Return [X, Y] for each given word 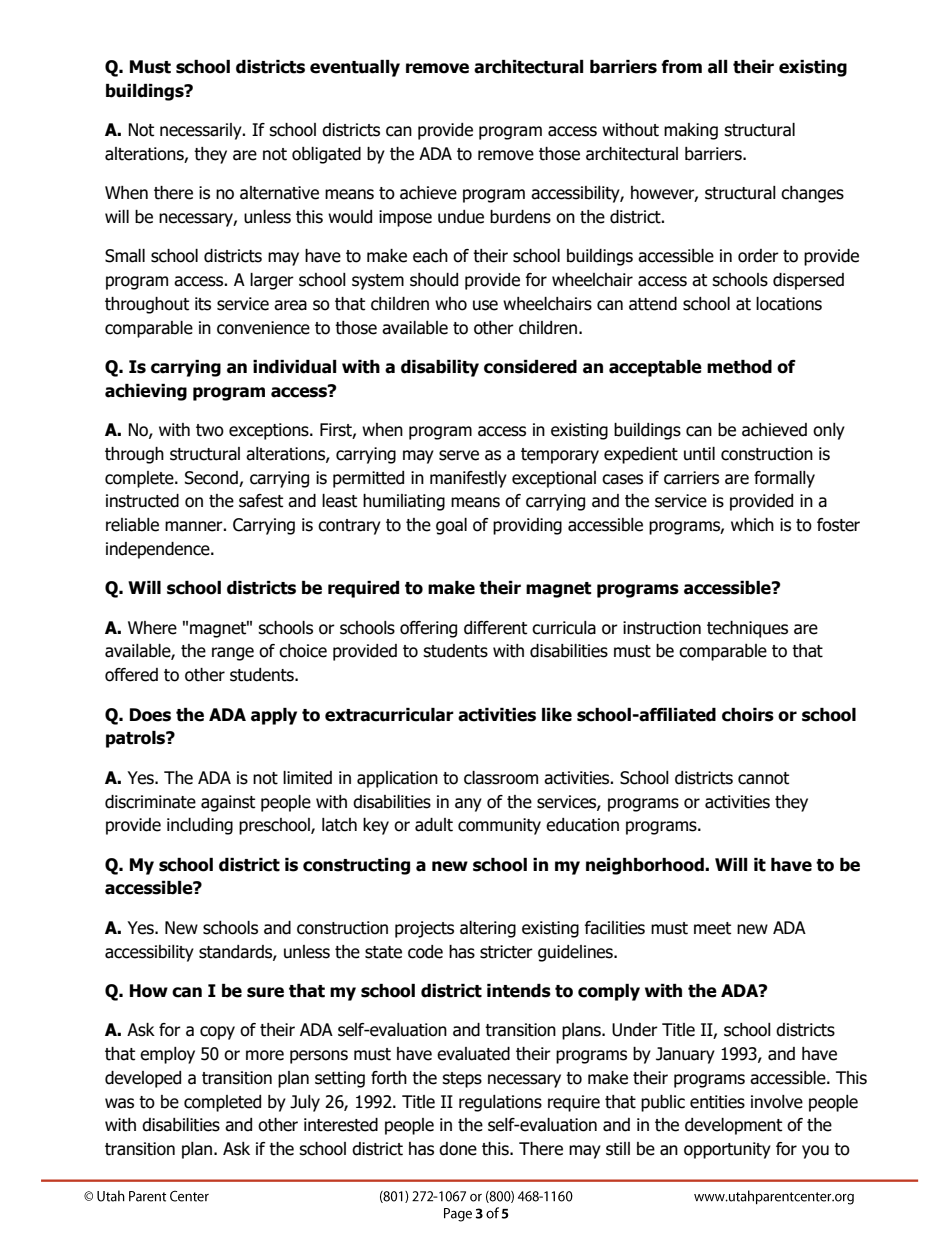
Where [152, 628]
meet [712, 928]
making [691, 131]
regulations [500, 1103]
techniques [747, 629]
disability [440, 368]
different [495, 628]
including [200, 826]
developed [143, 1079]
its [203, 304]
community [499, 826]
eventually [355, 68]
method [739, 367]
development [733, 1126]
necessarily [202, 131]
